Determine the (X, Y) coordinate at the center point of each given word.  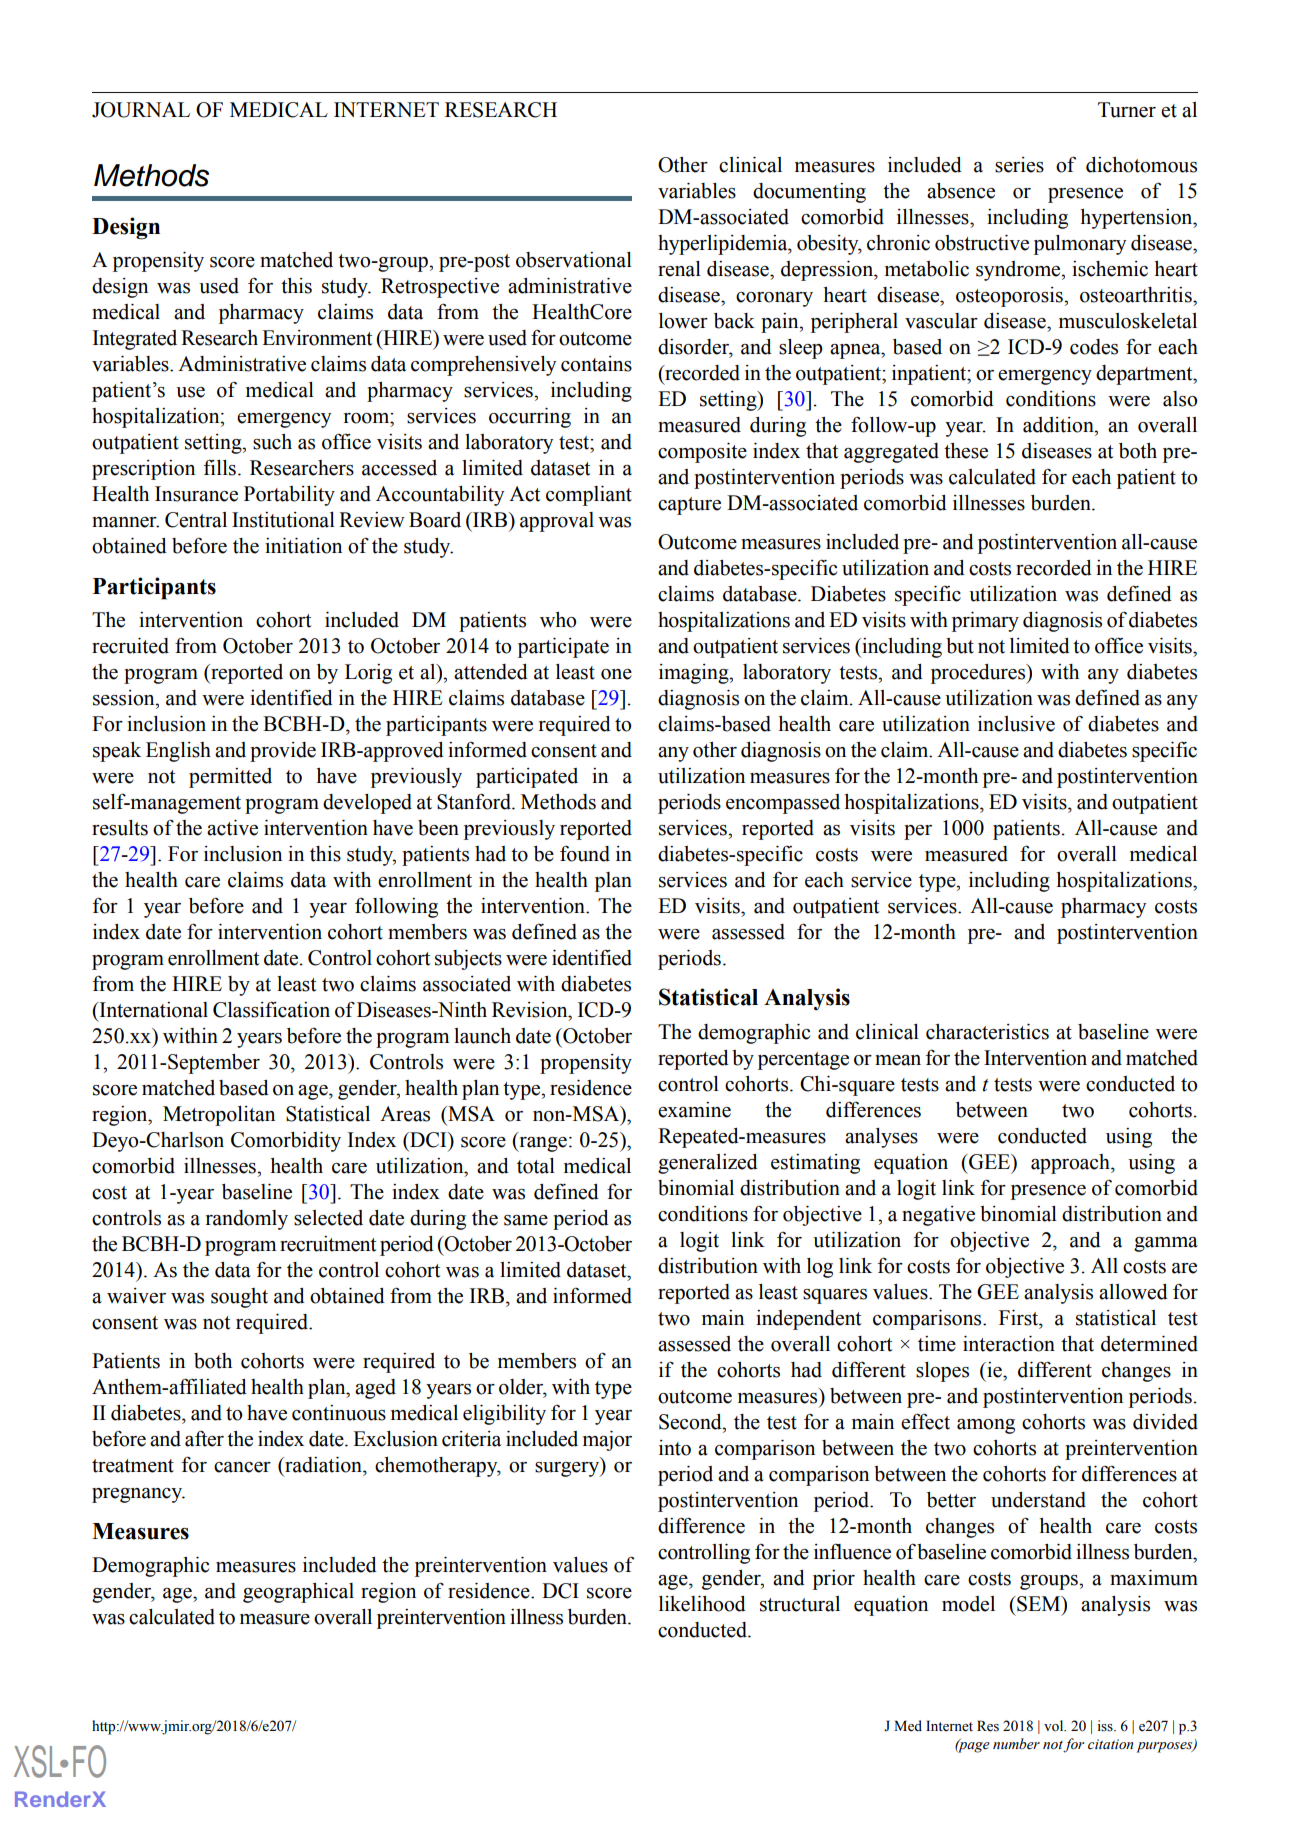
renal (679, 269)
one (616, 674)
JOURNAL (141, 110)
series (1019, 165)
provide (283, 752)
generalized (708, 1164)
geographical (298, 1593)
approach (1071, 1164)
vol (1055, 1726)
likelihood (702, 1604)
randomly (247, 1220)
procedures (979, 674)
